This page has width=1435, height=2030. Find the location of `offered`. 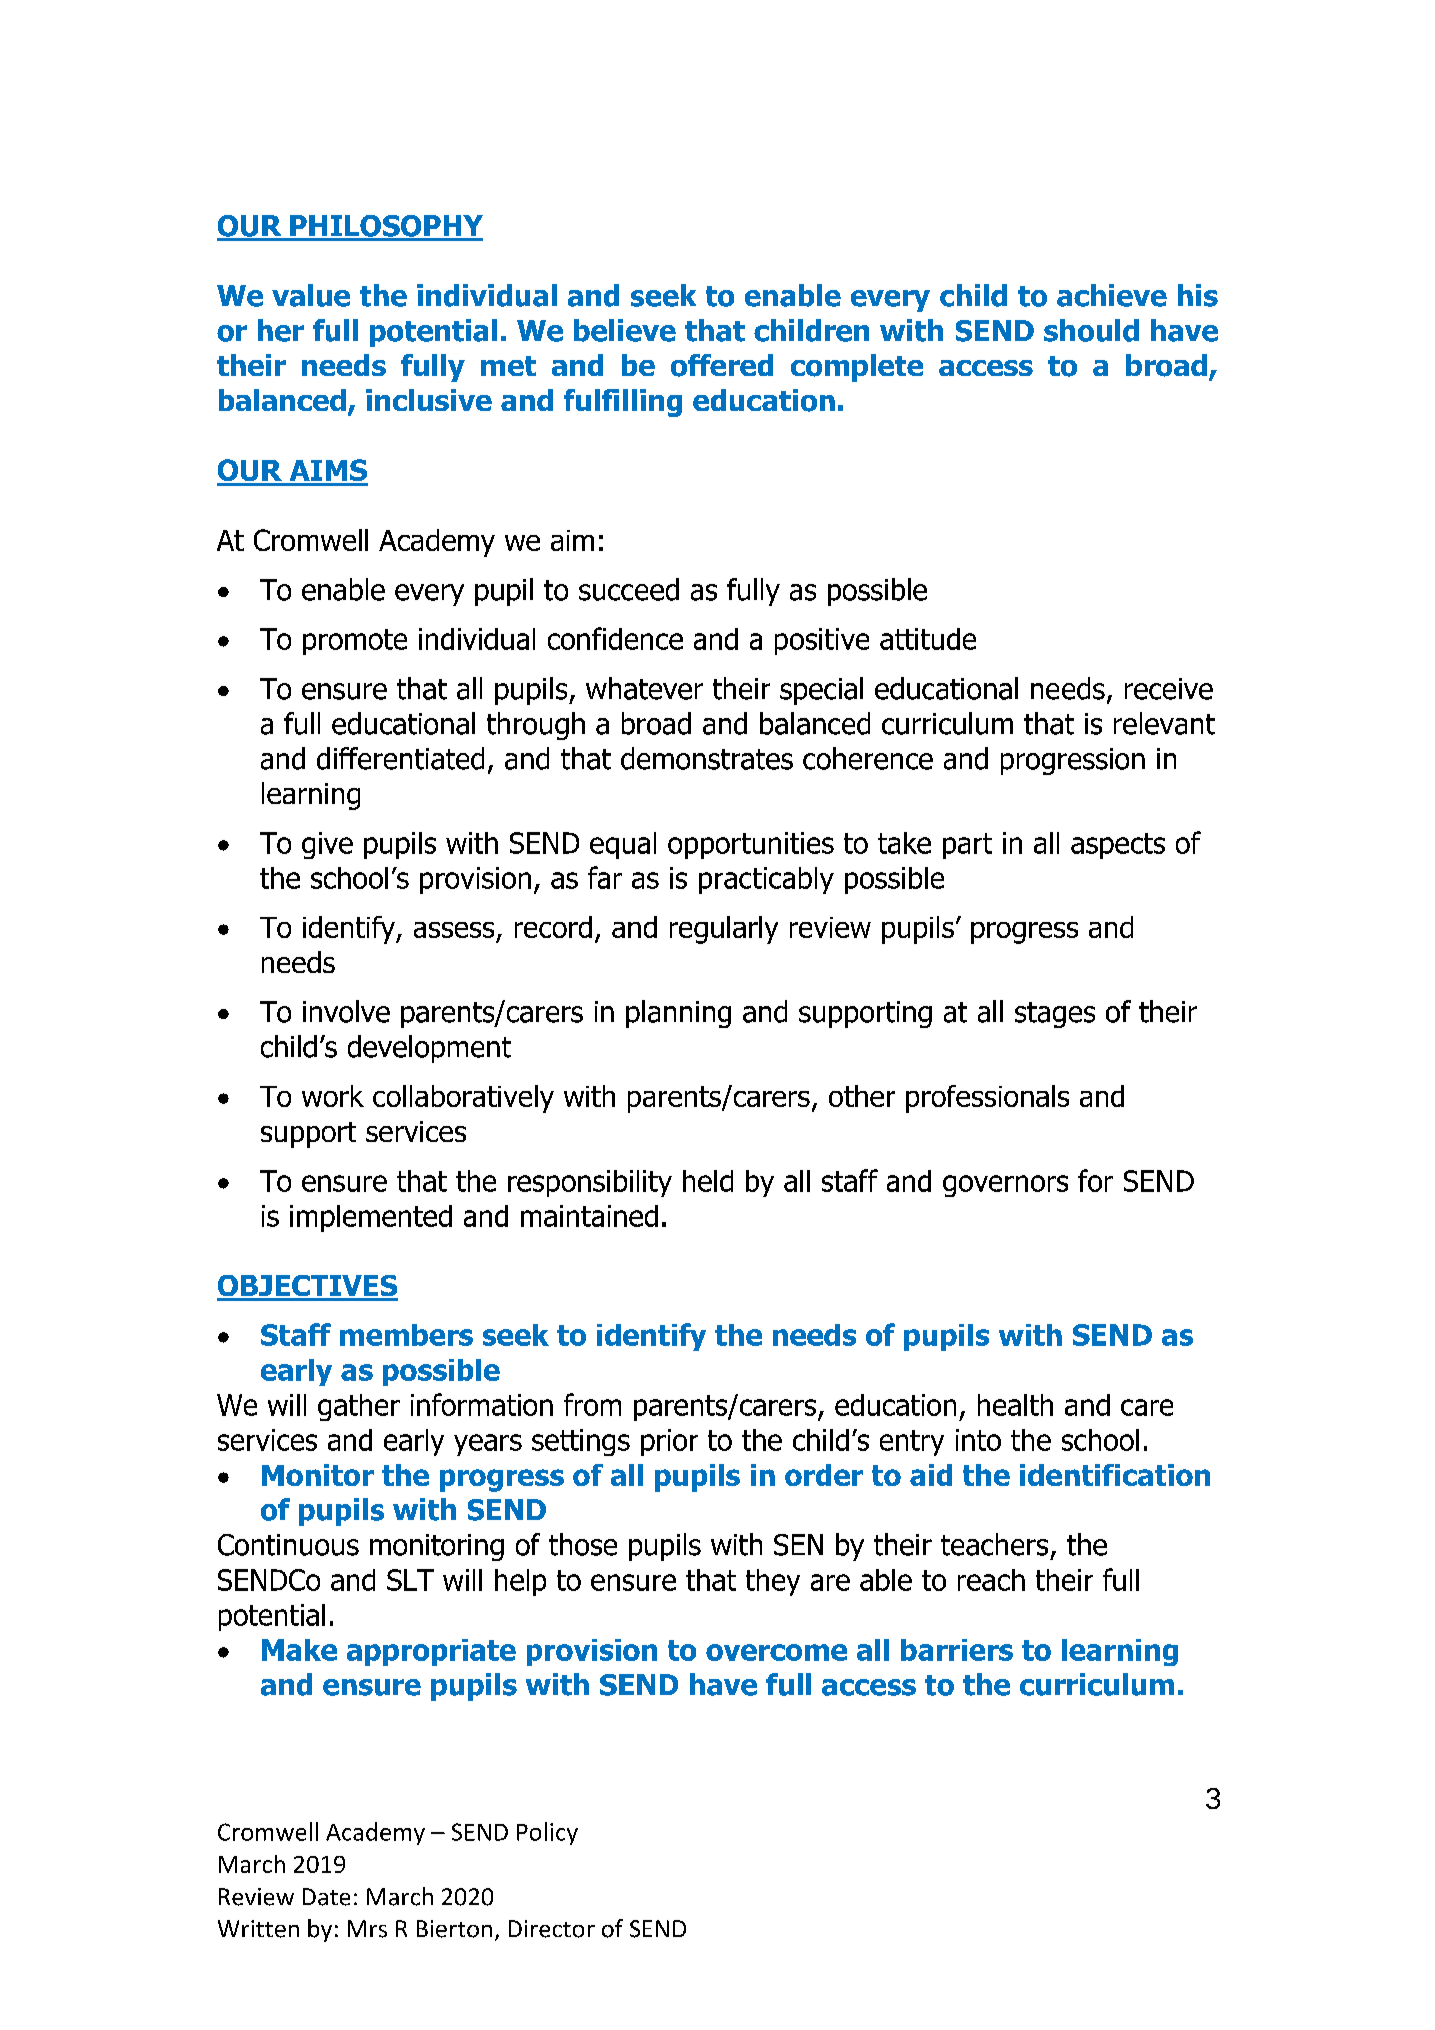

offered is located at coordinates (722, 365).
